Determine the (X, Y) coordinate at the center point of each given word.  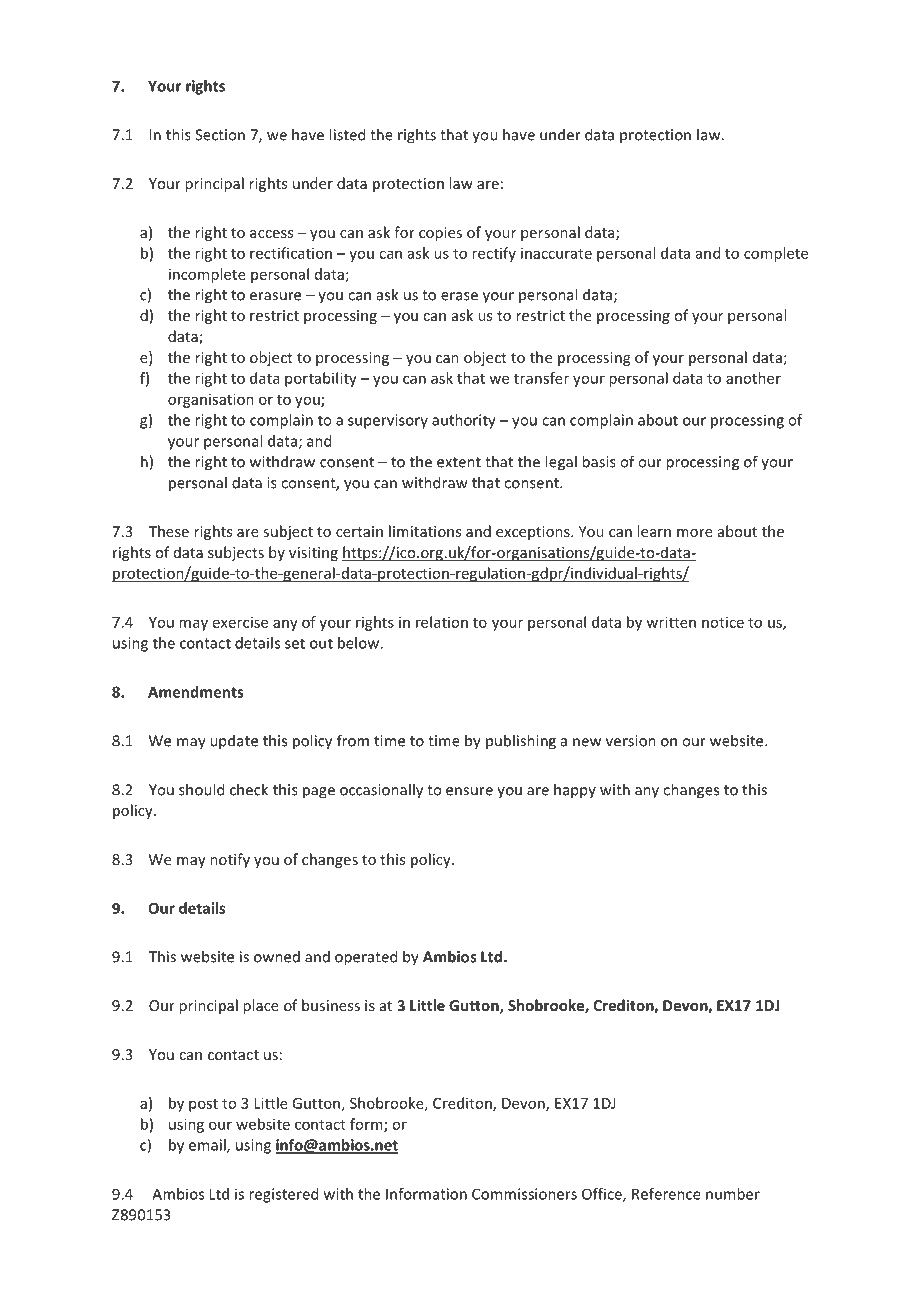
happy (575, 791)
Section (220, 135)
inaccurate (556, 253)
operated (366, 958)
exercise (240, 622)
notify (230, 860)
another (753, 378)
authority (464, 421)
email (208, 1146)
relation (442, 622)
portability (321, 379)
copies (440, 234)
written (671, 622)
